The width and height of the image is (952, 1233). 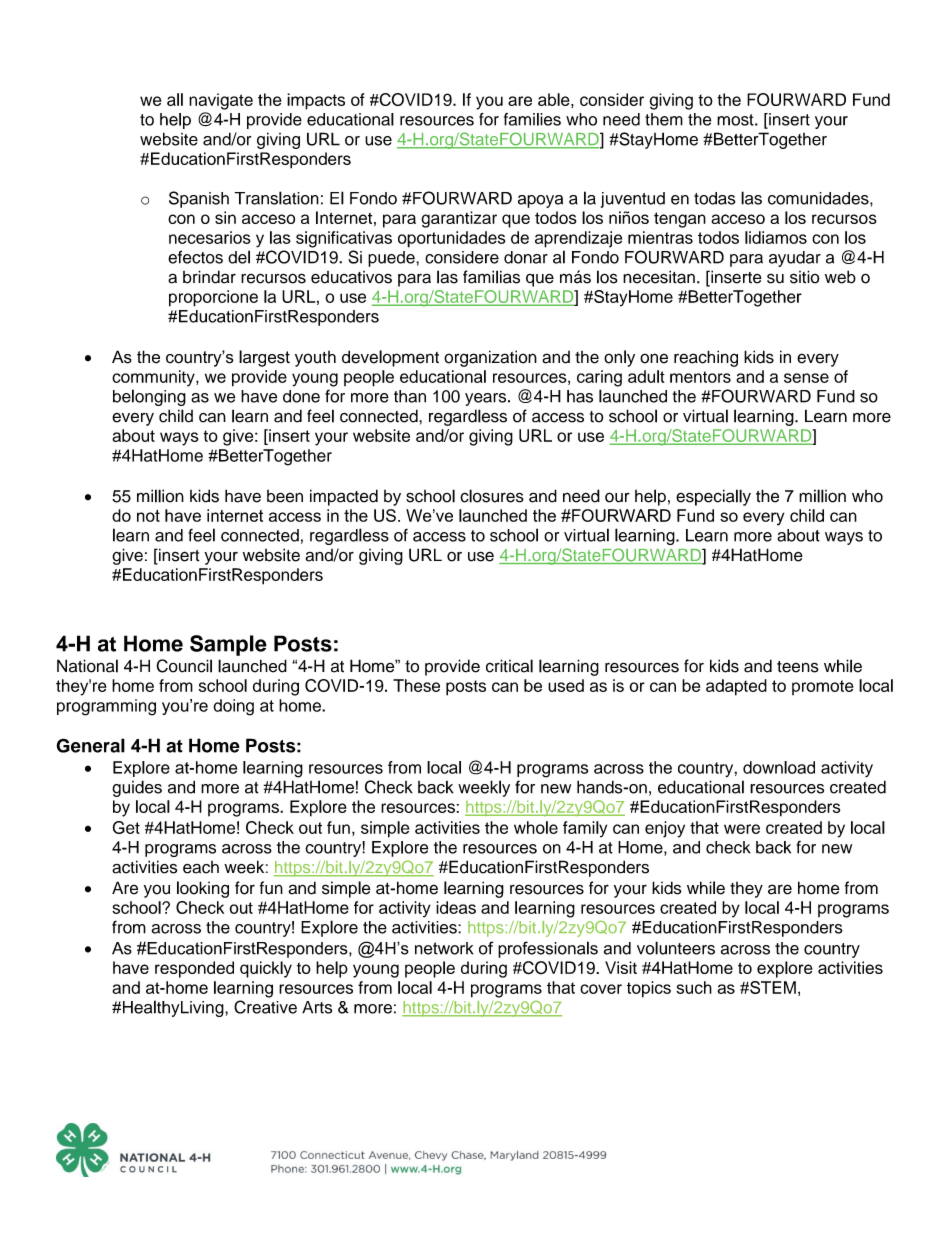 I want to click on especially, so click(x=713, y=497).
